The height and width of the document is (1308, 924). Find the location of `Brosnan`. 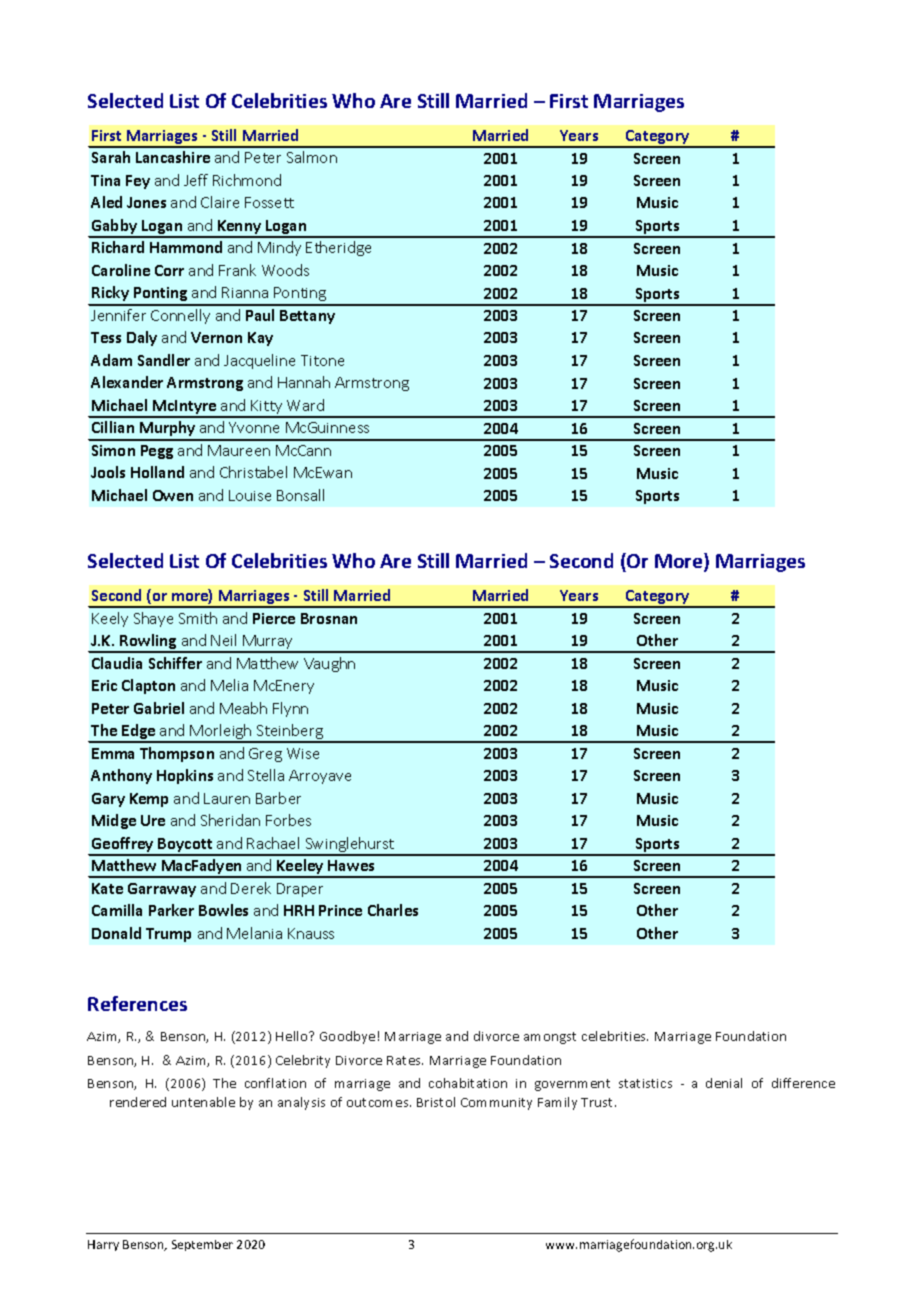

Brosnan is located at coordinates (329, 618).
